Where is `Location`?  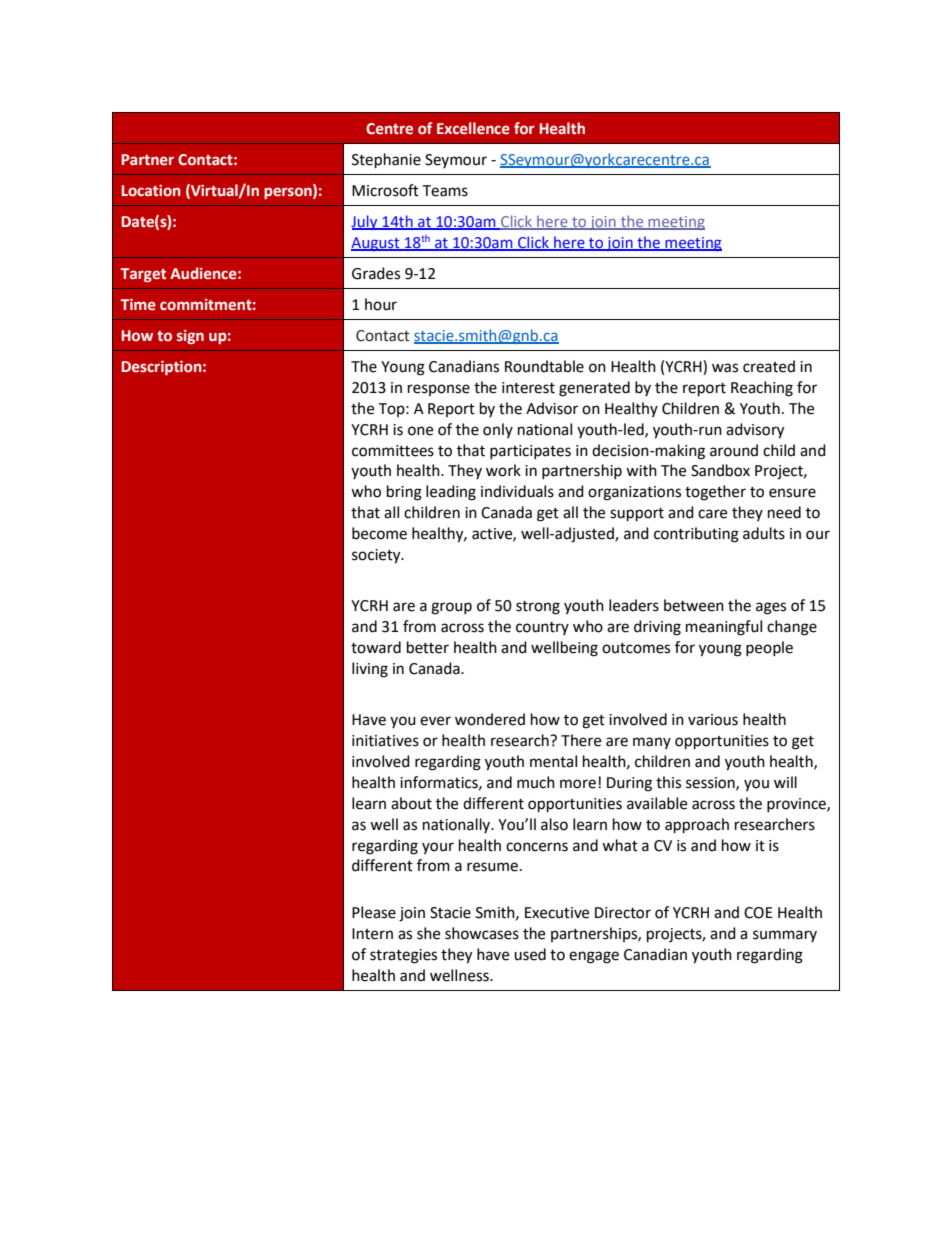 Location is located at coordinates (151, 191).
